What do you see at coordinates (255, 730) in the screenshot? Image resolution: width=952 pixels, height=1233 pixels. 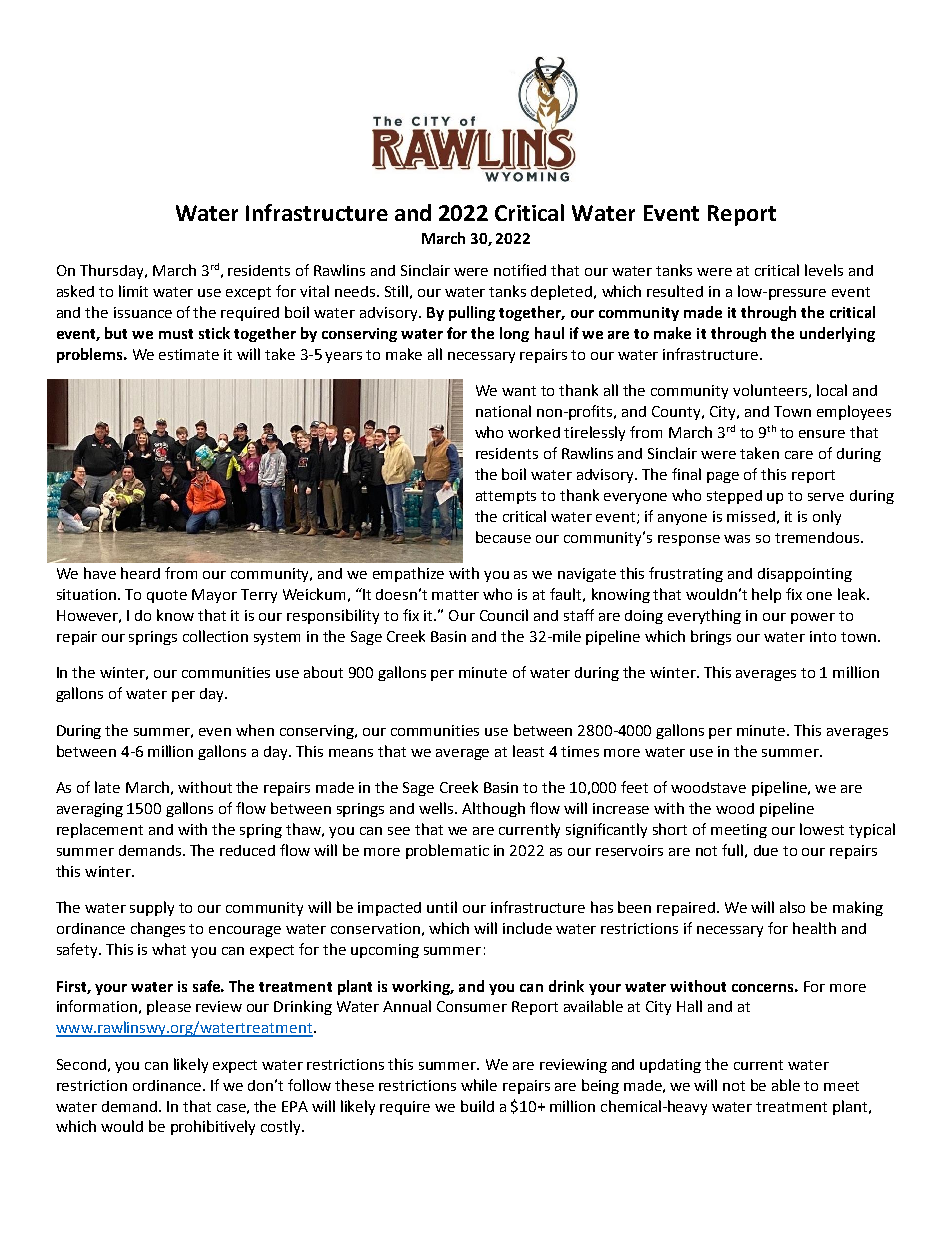 I see `when` at bounding box center [255, 730].
